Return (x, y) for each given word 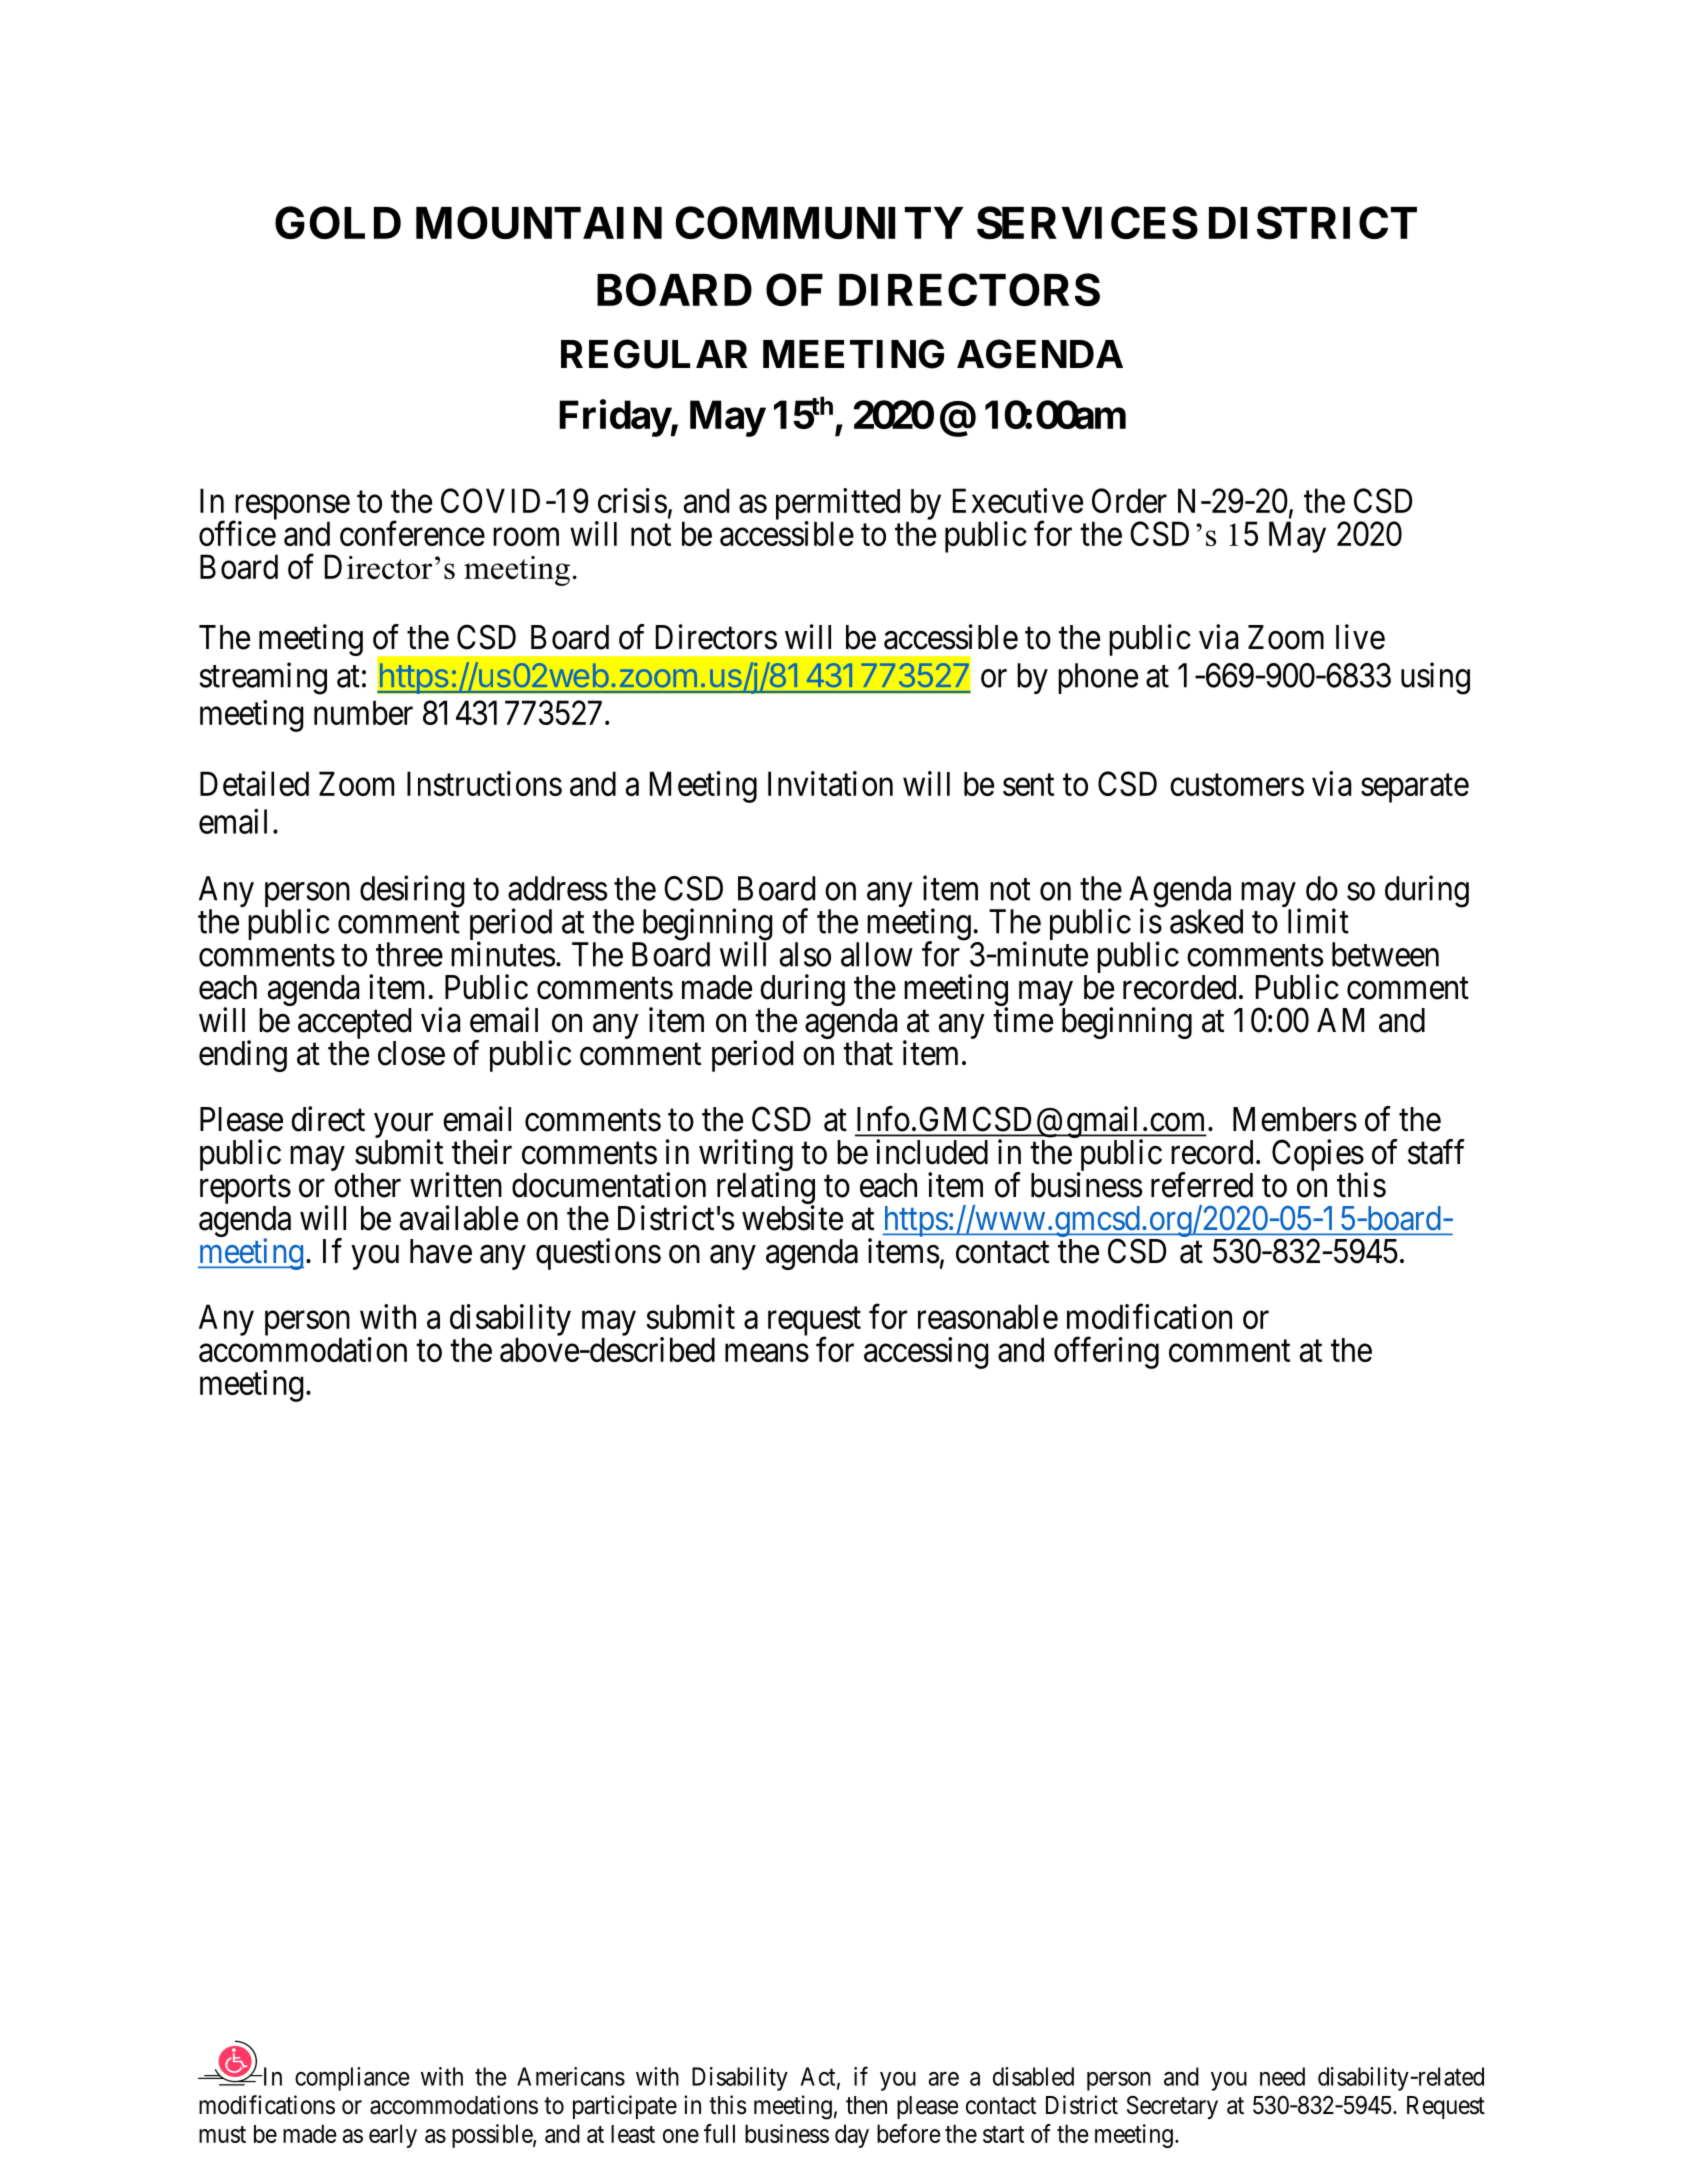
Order (1129, 500)
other (367, 1185)
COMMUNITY (819, 222)
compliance (352, 2079)
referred (1202, 1185)
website (792, 1218)
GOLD (338, 222)
